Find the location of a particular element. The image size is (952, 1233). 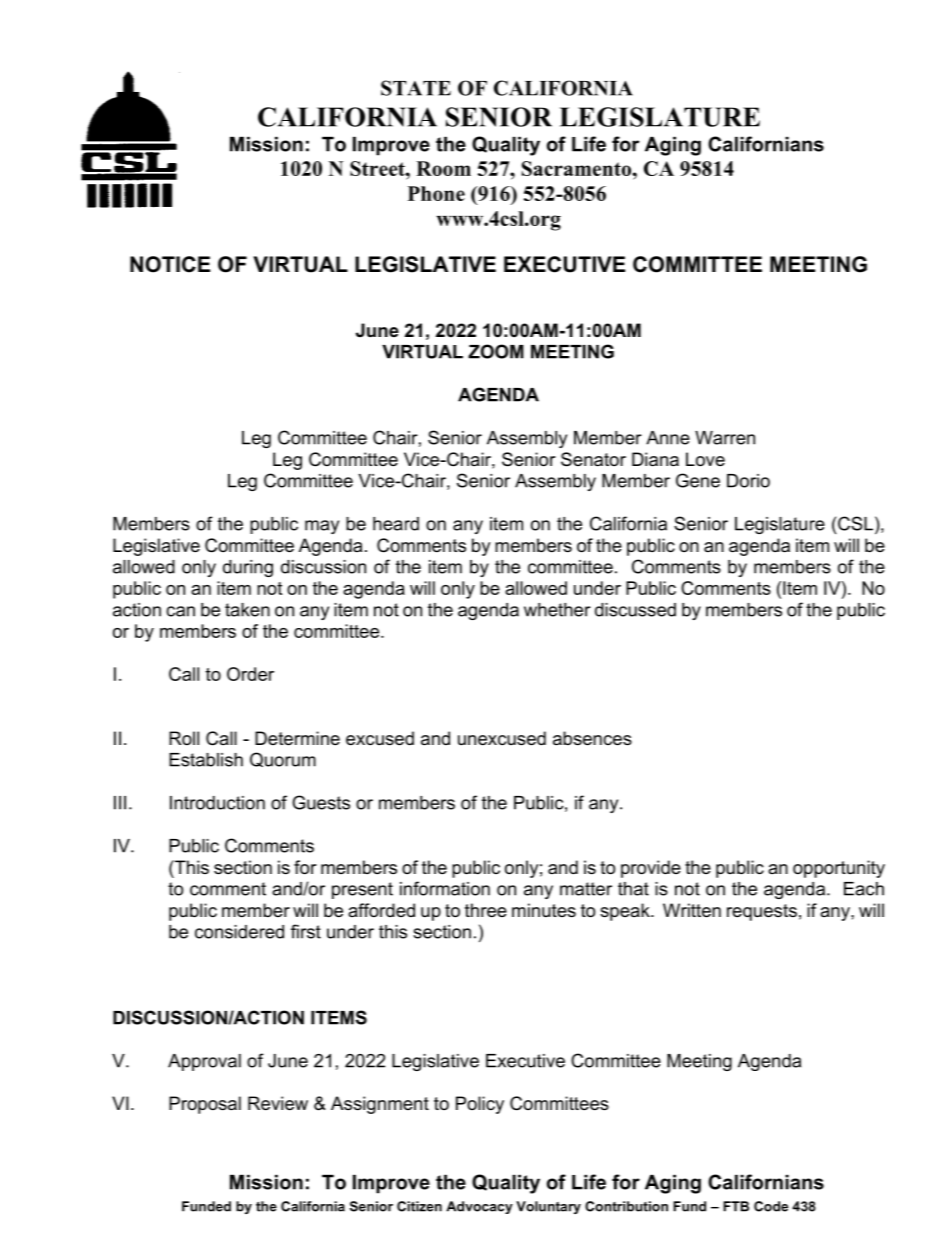

requests is located at coordinates (762, 912).
